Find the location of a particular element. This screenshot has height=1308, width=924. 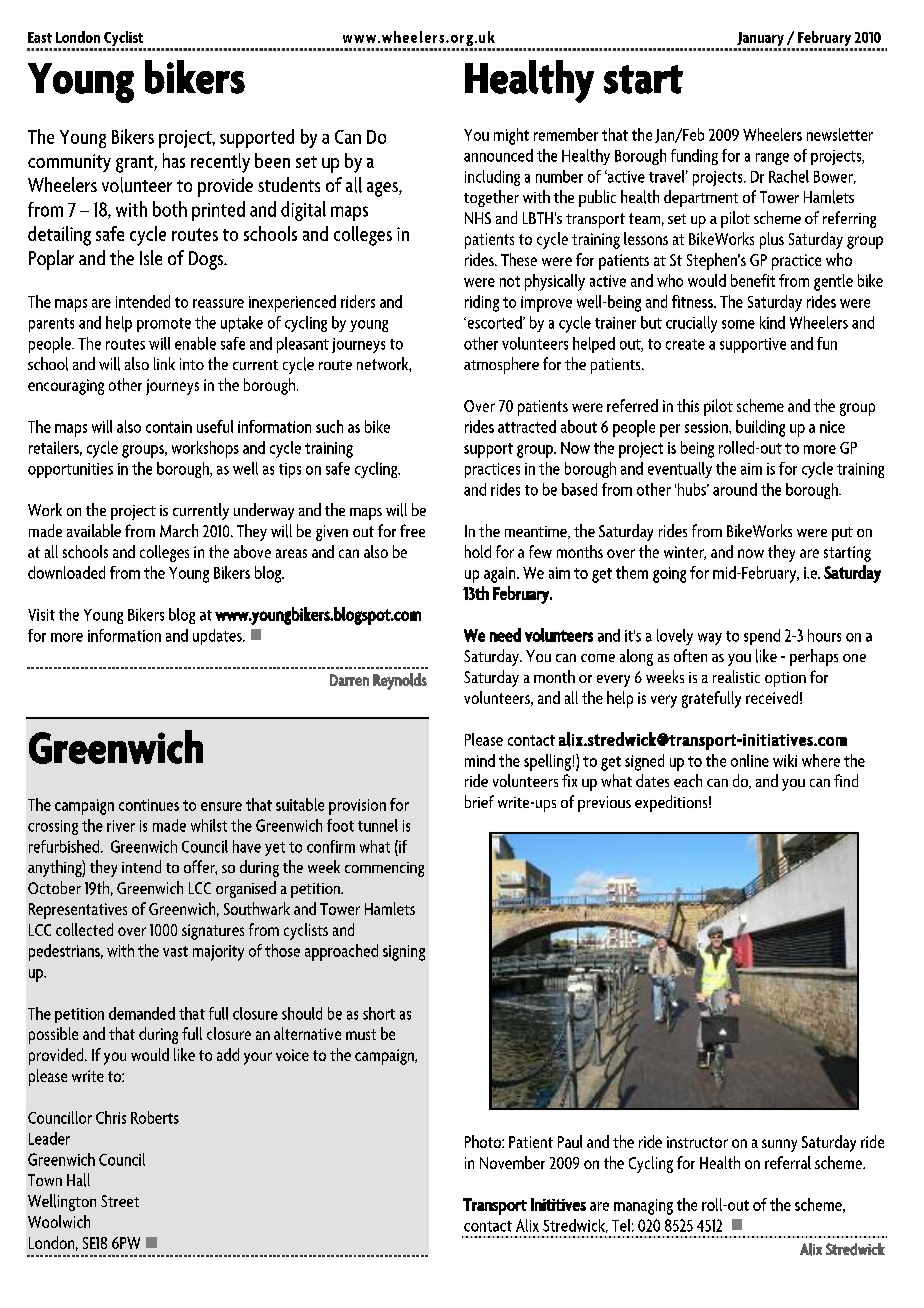

online is located at coordinates (750, 760).
